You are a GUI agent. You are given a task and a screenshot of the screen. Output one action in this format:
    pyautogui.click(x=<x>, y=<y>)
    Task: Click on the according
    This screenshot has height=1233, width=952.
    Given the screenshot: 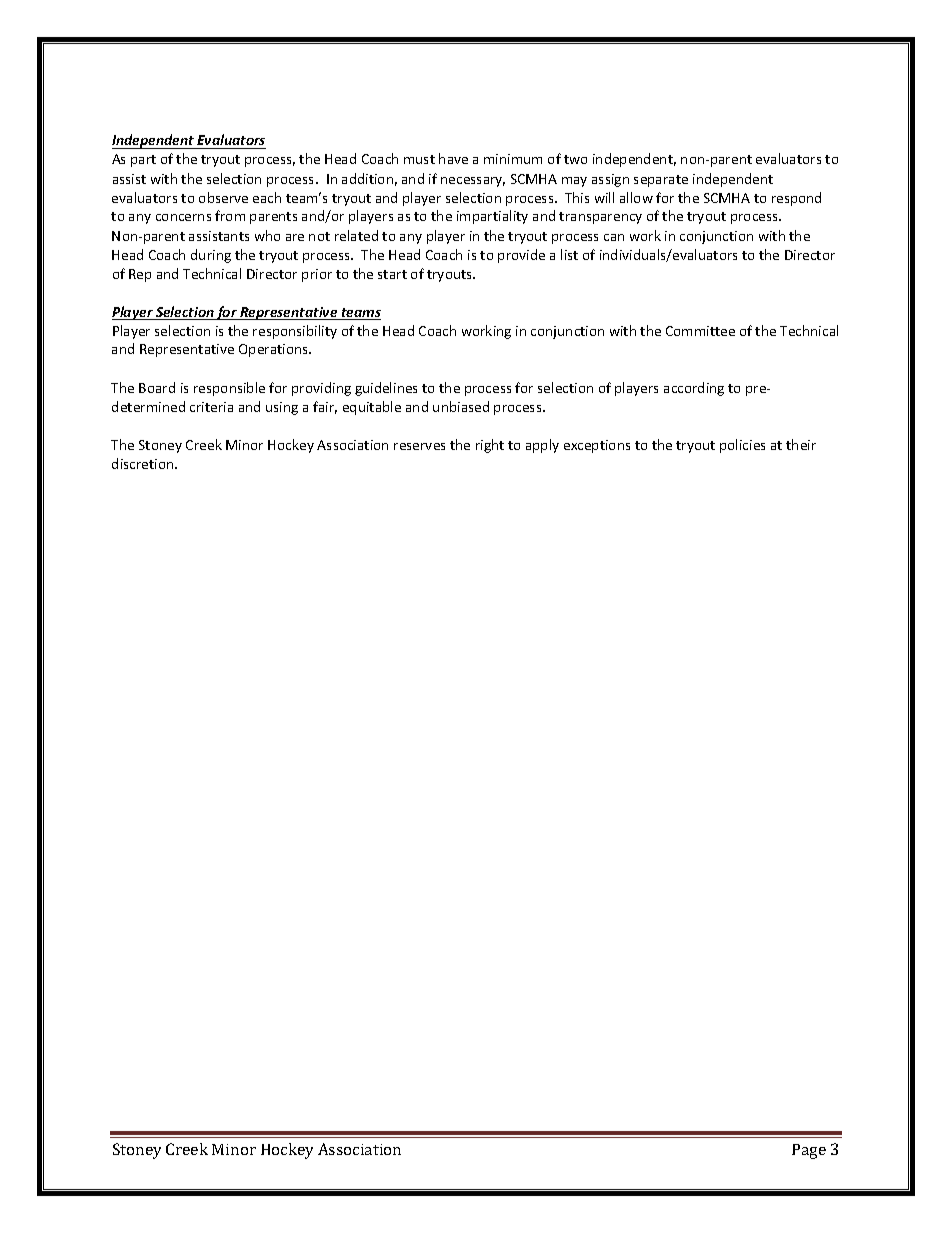 What is the action you would take?
    pyautogui.click(x=694, y=389)
